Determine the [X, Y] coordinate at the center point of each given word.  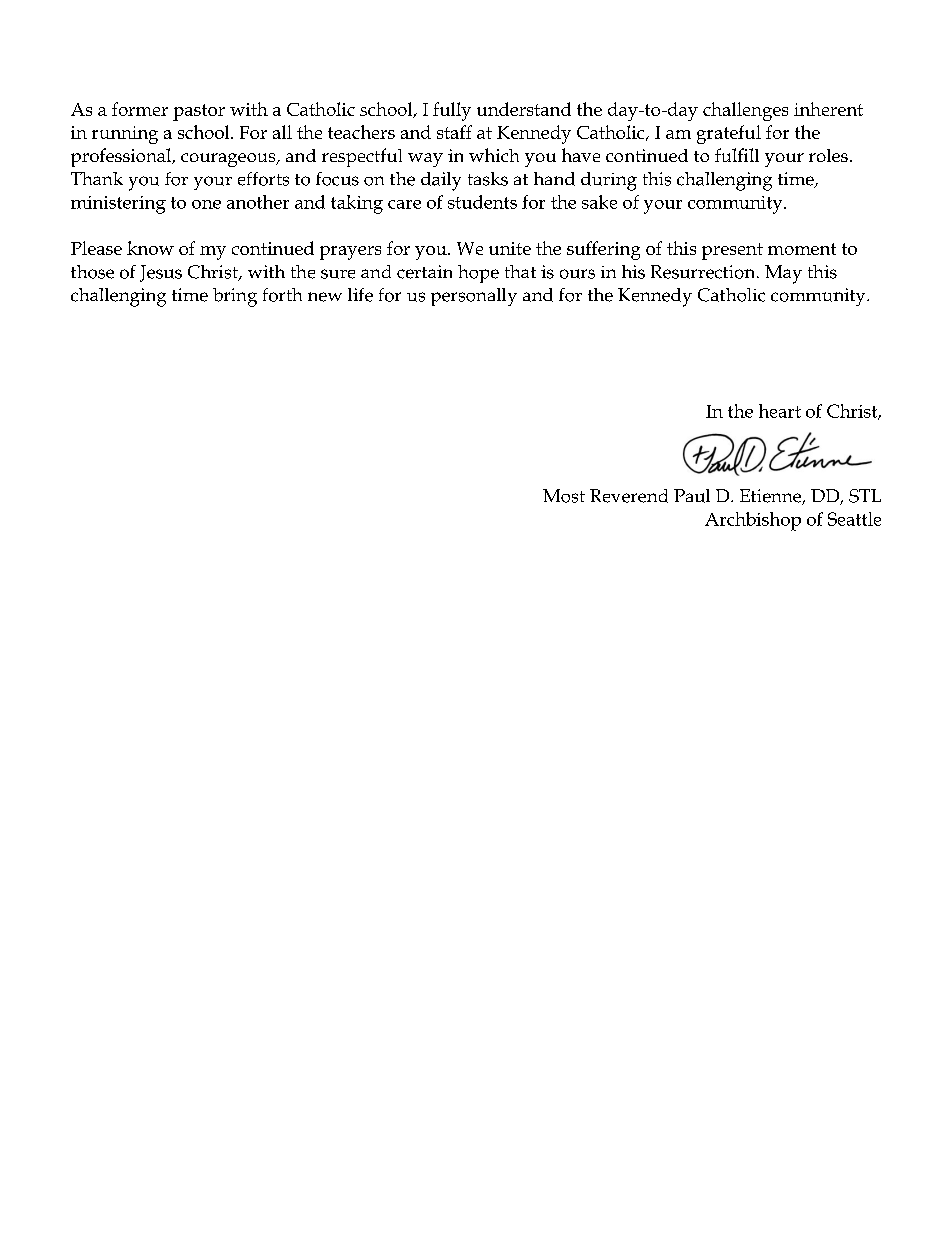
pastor [199, 112]
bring [235, 297]
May [783, 274]
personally [474, 297]
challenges [745, 111]
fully [452, 111]
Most [564, 496]
